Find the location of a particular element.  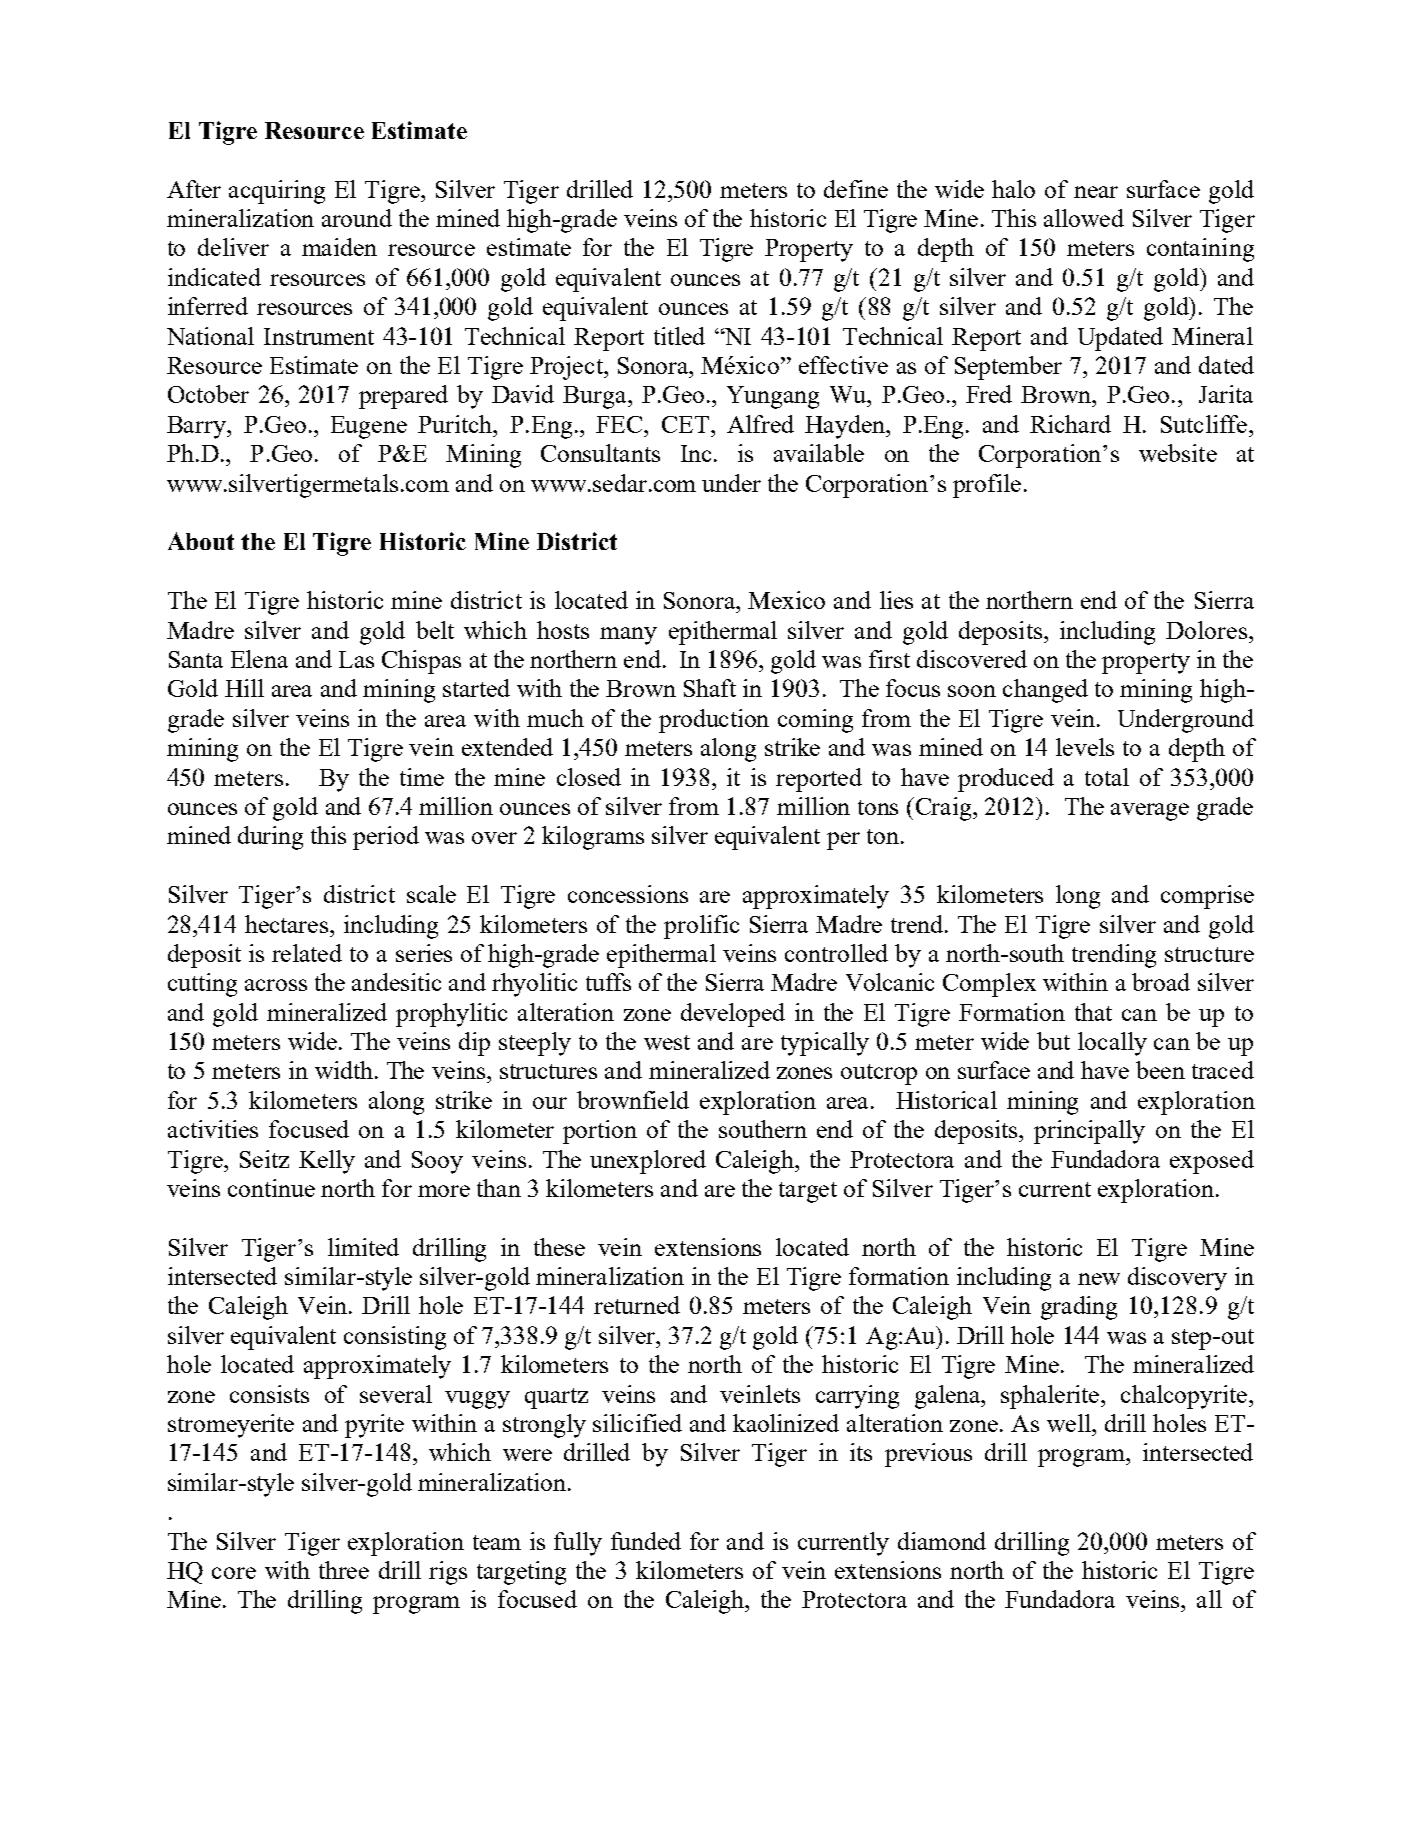

titled is located at coordinates (679, 336).
